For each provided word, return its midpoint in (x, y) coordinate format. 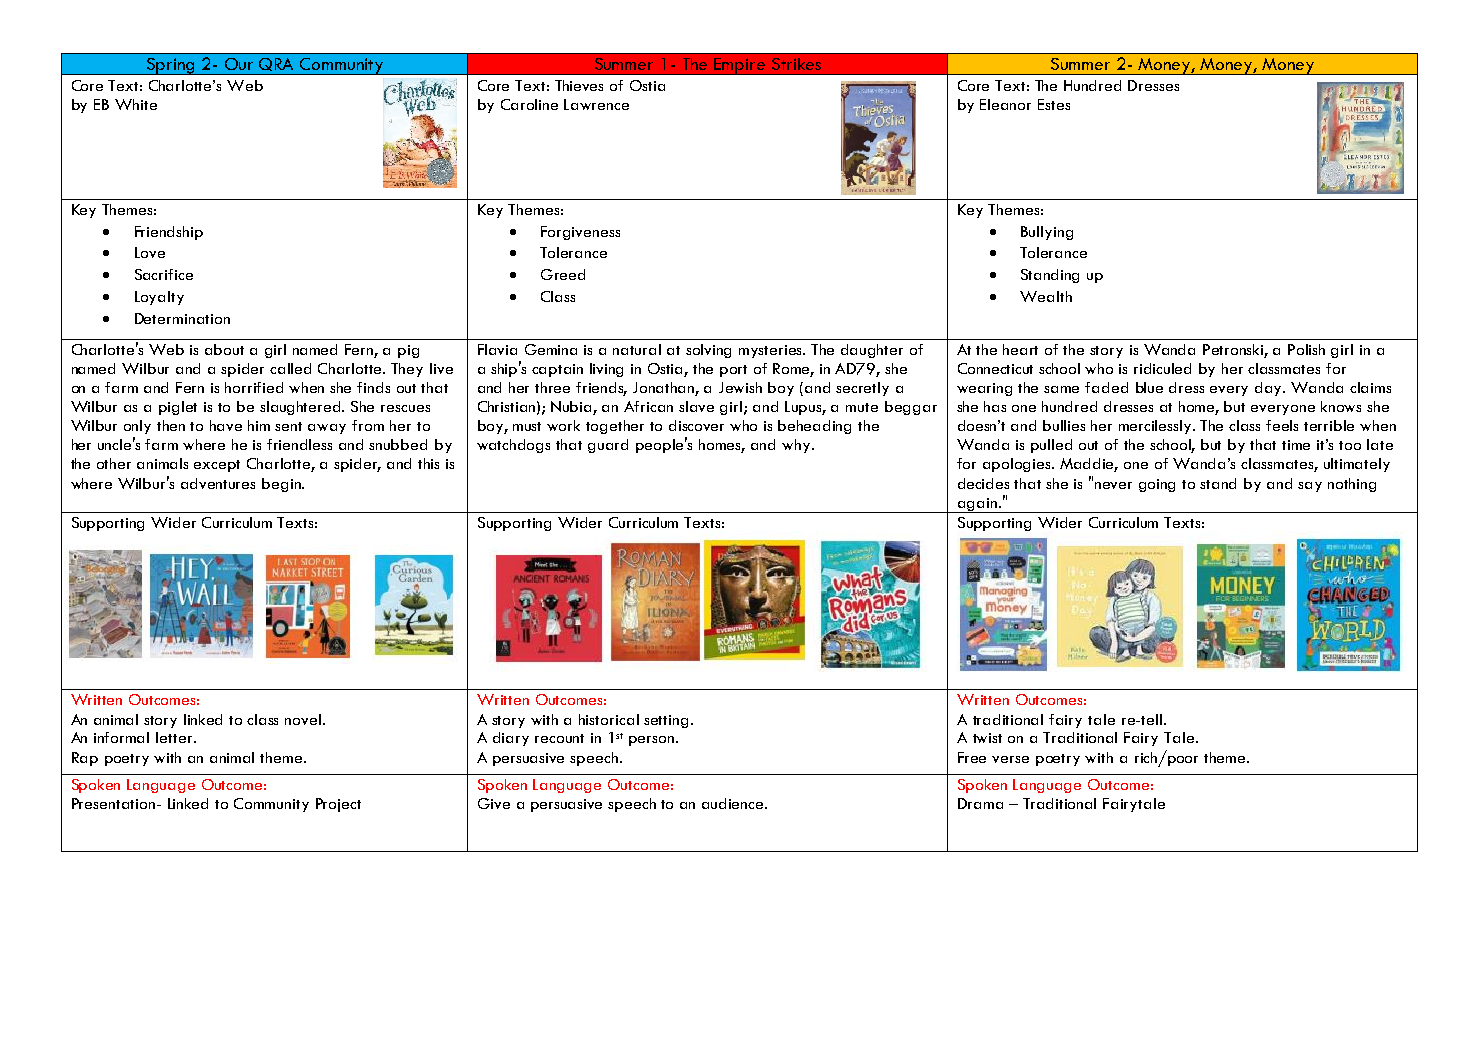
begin (282, 485)
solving (708, 351)
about (224, 349)
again (977, 505)
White (136, 104)
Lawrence (596, 104)
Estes (1054, 104)
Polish (1306, 349)
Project (338, 805)
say (1310, 487)
